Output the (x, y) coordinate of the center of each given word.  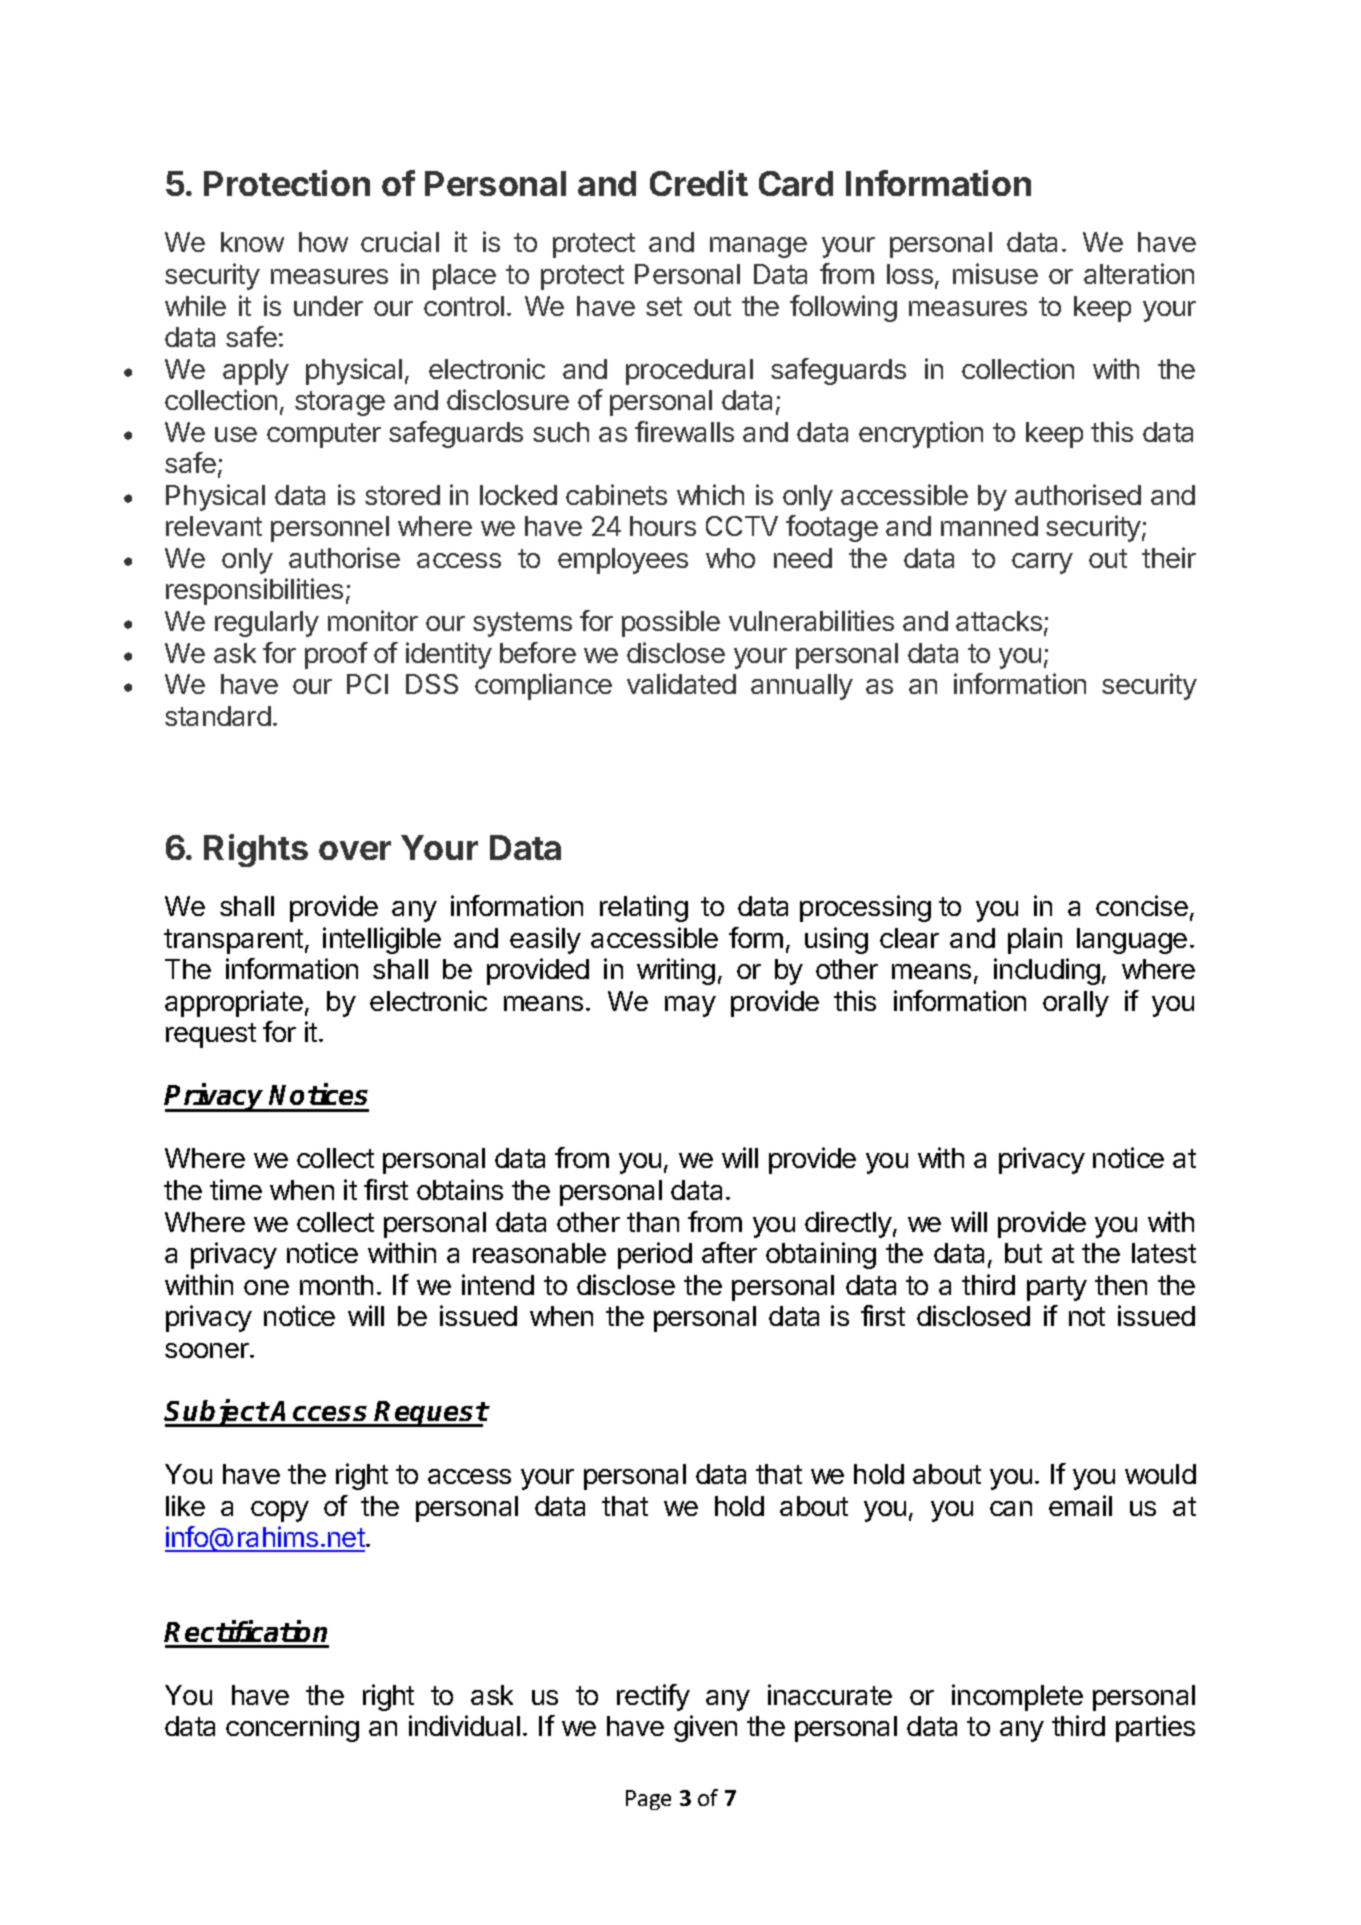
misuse (995, 273)
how (323, 242)
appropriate (234, 1003)
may (690, 1006)
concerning (292, 1728)
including (1047, 971)
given (705, 1728)
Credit (699, 183)
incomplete (1017, 1697)
